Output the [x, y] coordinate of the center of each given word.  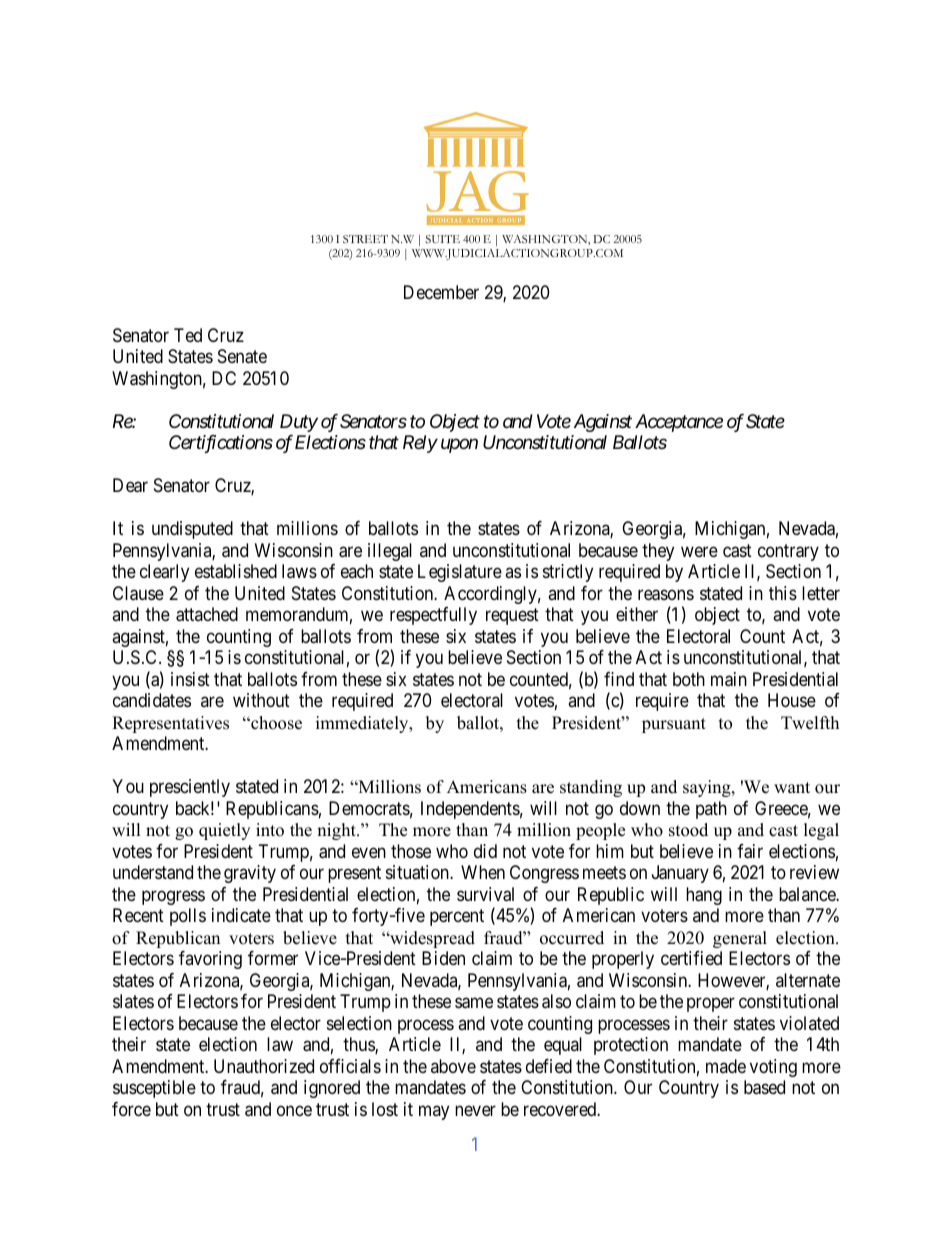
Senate [242, 356]
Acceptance [679, 423]
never [475, 1110]
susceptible [154, 1089]
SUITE [442, 239]
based [764, 1087]
